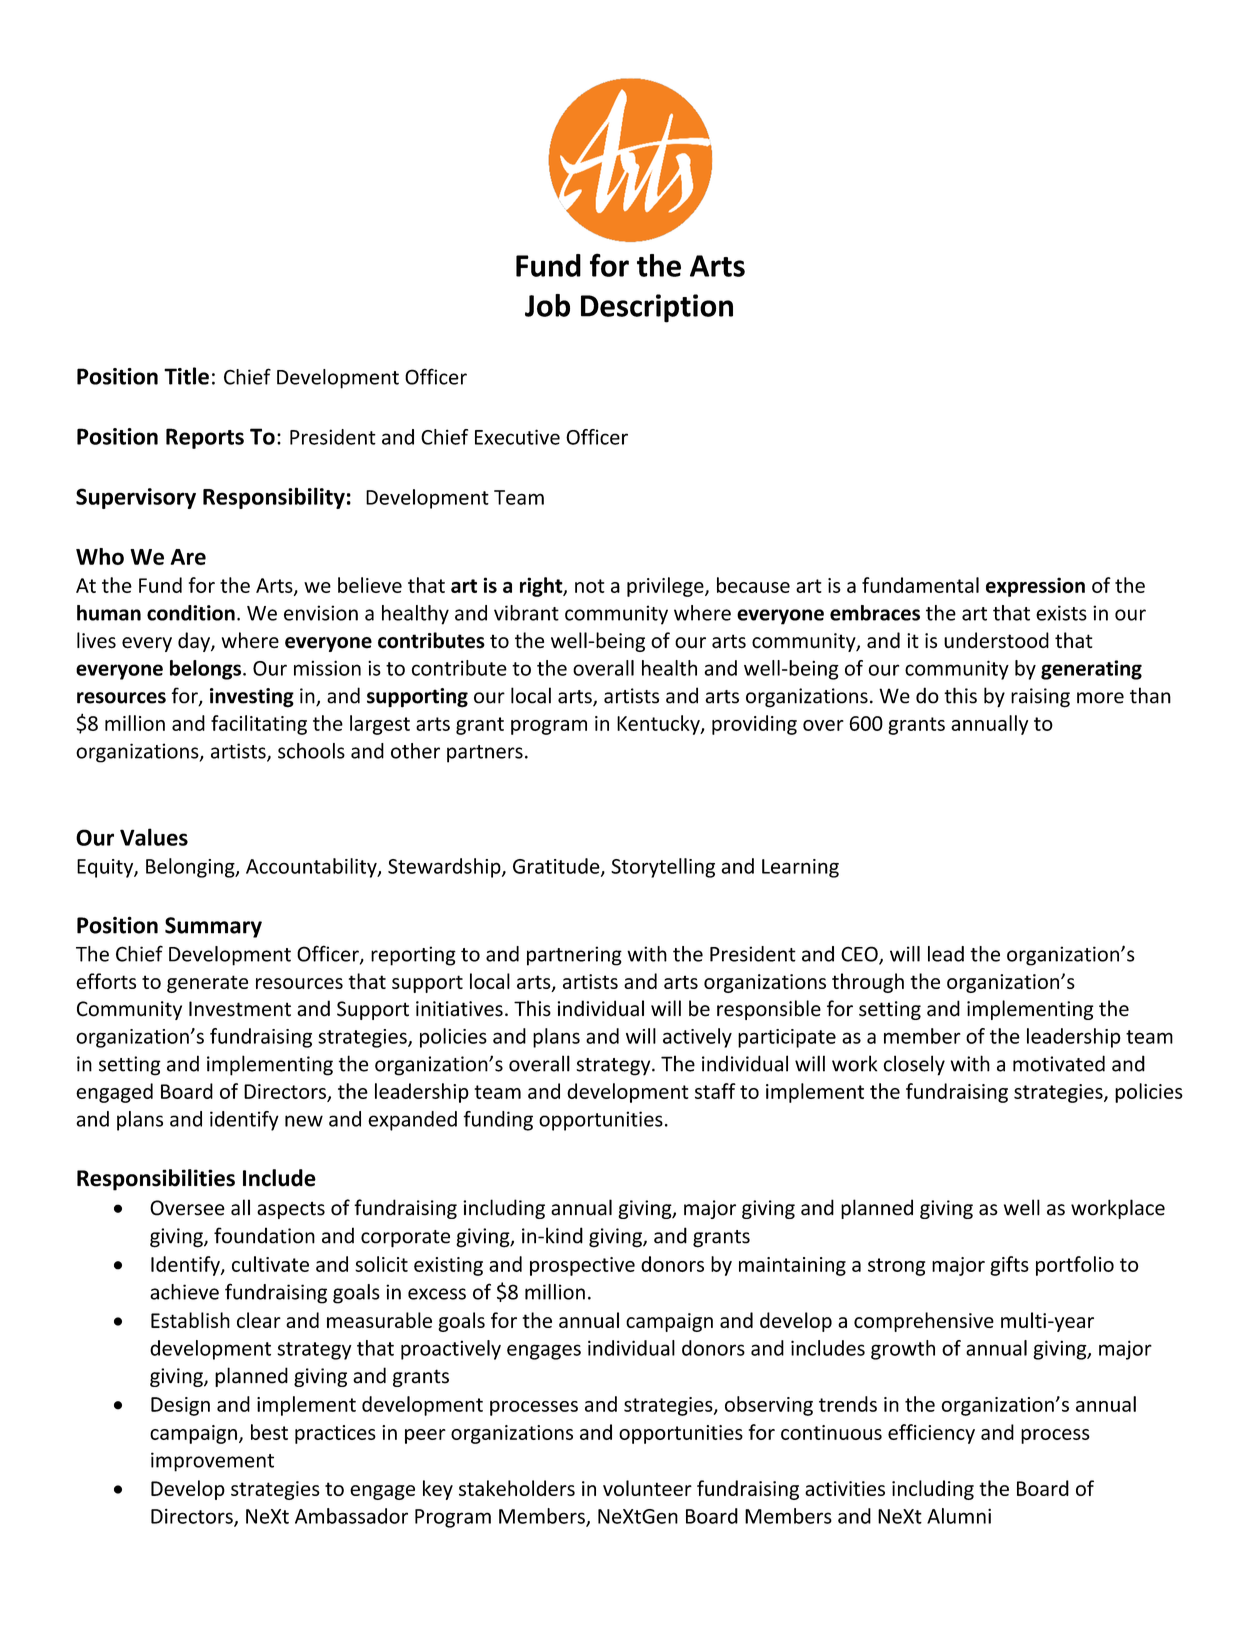 The width and height of the image is (1256, 1626). I want to click on Description, so click(657, 308).
